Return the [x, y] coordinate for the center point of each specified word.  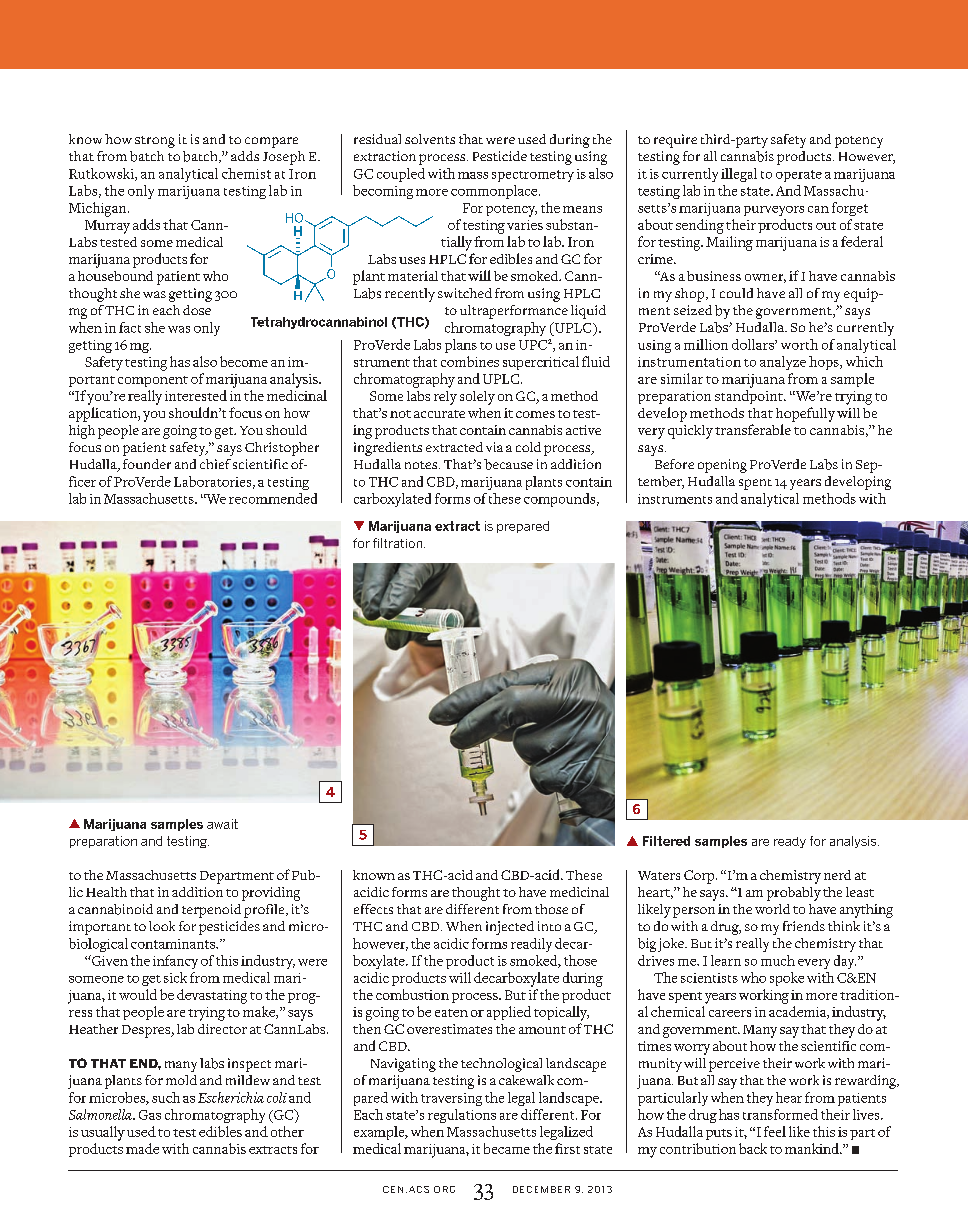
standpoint [750, 397]
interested [196, 395]
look [162, 926]
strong [155, 142]
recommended [273, 498]
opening [722, 466]
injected [510, 928]
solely [477, 398]
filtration [399, 543]
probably [794, 894]
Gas [150, 1115]
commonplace [495, 192]
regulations [462, 1116]
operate [799, 176]
